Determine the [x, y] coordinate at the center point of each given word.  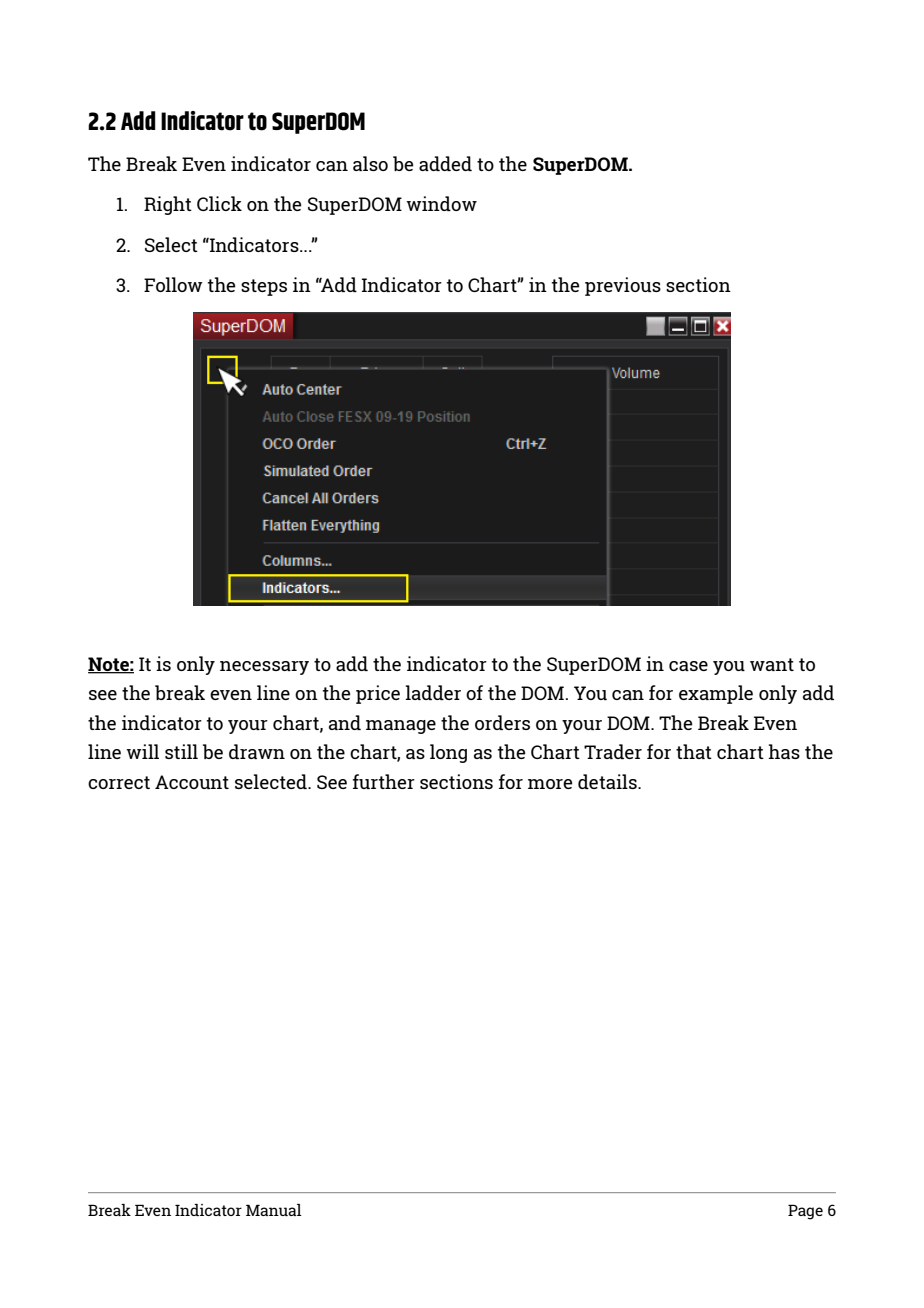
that [694, 751]
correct [119, 782]
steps [264, 287]
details [608, 781]
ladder [433, 692]
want [772, 664]
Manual [274, 1210]
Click [219, 203]
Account [192, 782]
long [448, 753]
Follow [173, 284]
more [550, 784]
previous [623, 286]
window [441, 203]
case [688, 666]
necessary [264, 668]
